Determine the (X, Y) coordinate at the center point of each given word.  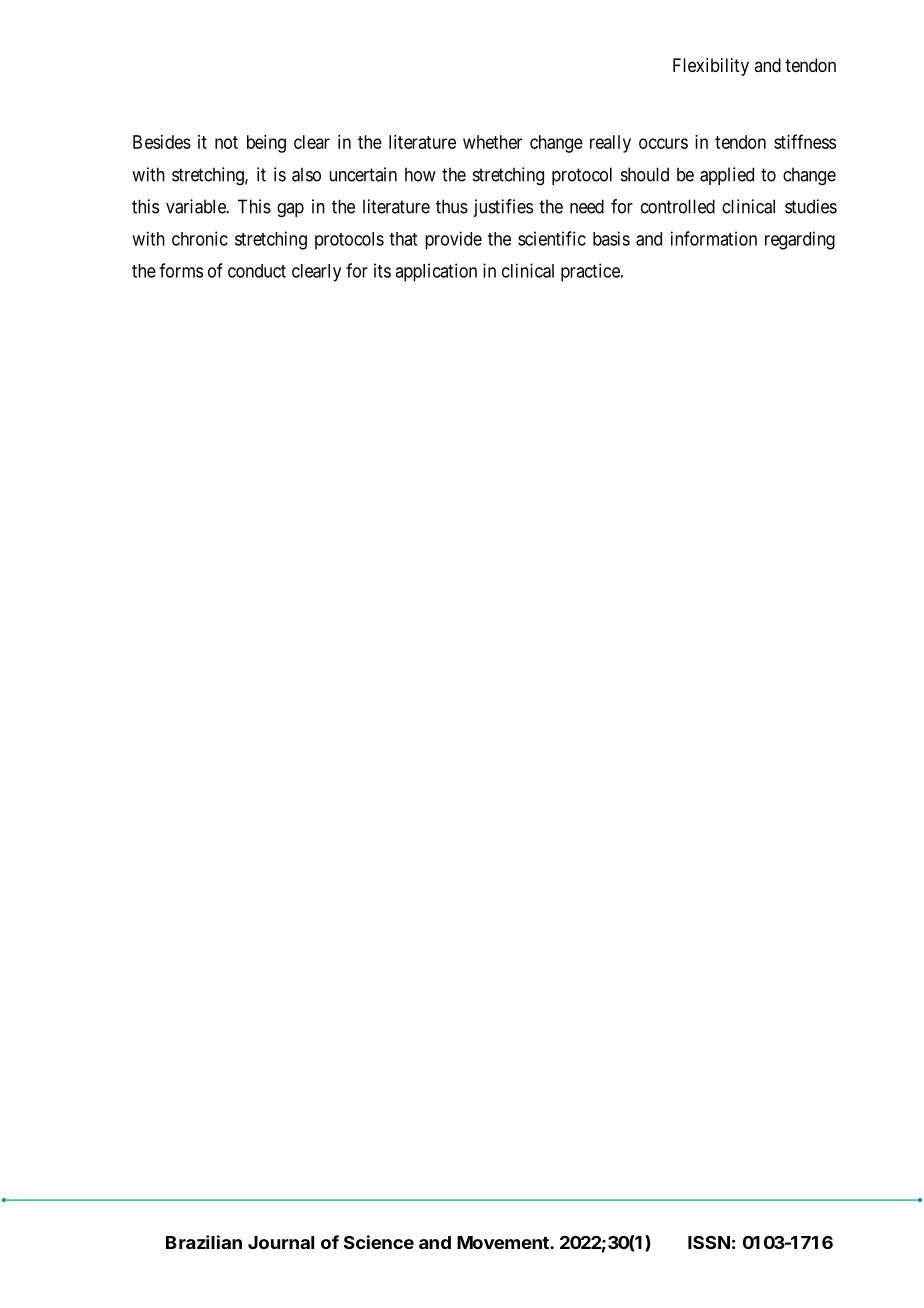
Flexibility (711, 67)
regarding (800, 240)
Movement (504, 1242)
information (714, 238)
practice (591, 272)
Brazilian (204, 1242)
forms (181, 270)
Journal (281, 1242)
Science (379, 1242)
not (226, 142)
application (436, 272)
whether (492, 142)
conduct (257, 271)
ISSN (709, 1242)
